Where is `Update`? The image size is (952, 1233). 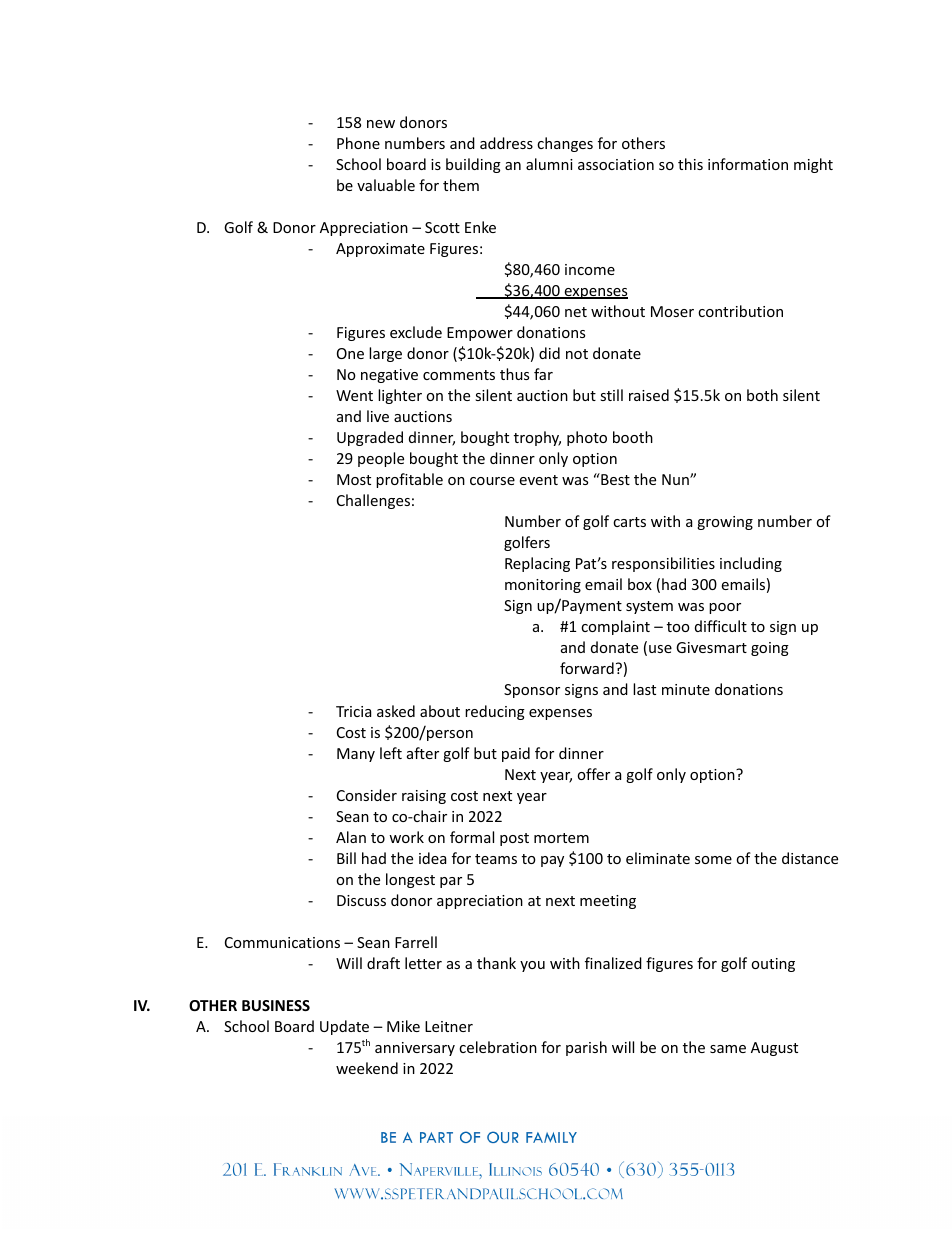 Update is located at coordinates (344, 1027).
